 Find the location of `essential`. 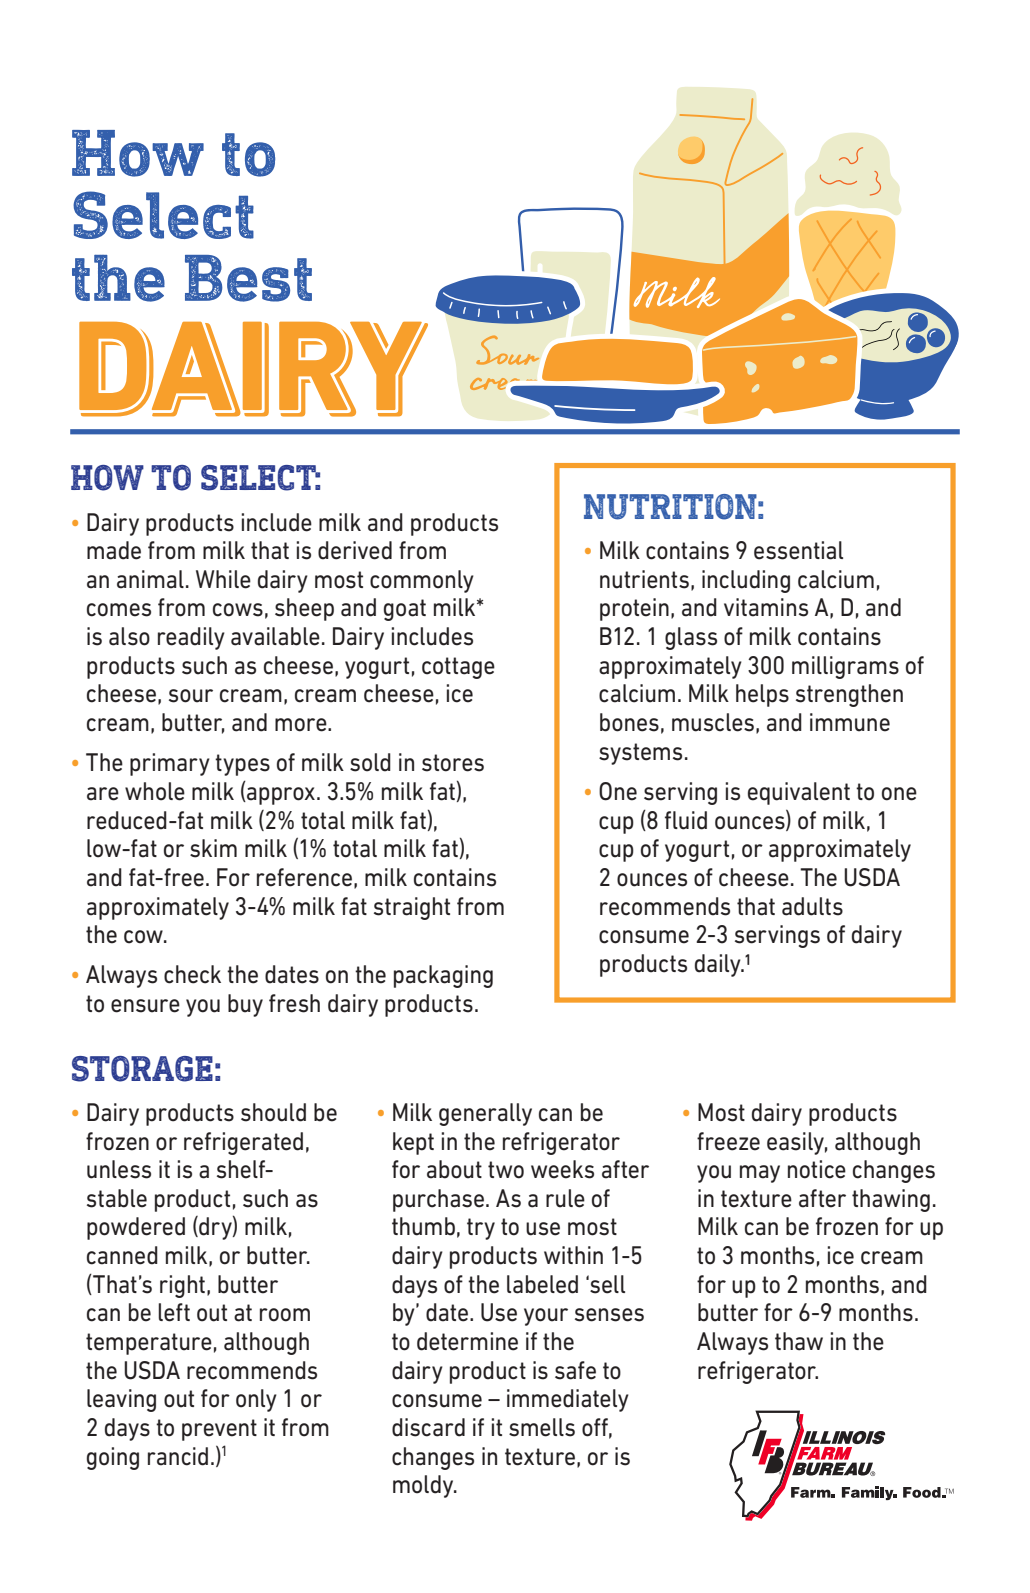

essential is located at coordinates (798, 550).
